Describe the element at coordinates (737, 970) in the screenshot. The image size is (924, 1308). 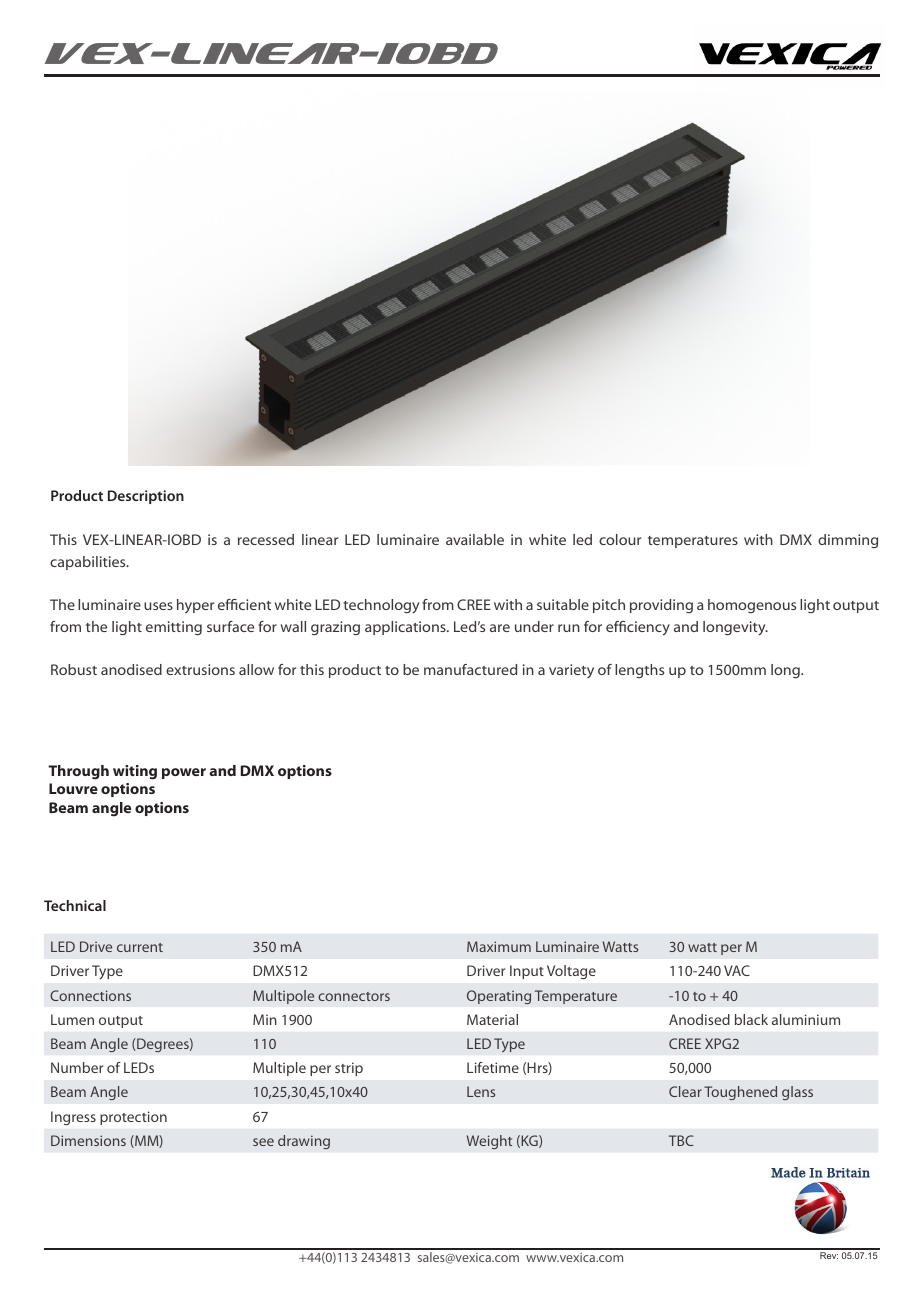
I see `VAC` at that location.
